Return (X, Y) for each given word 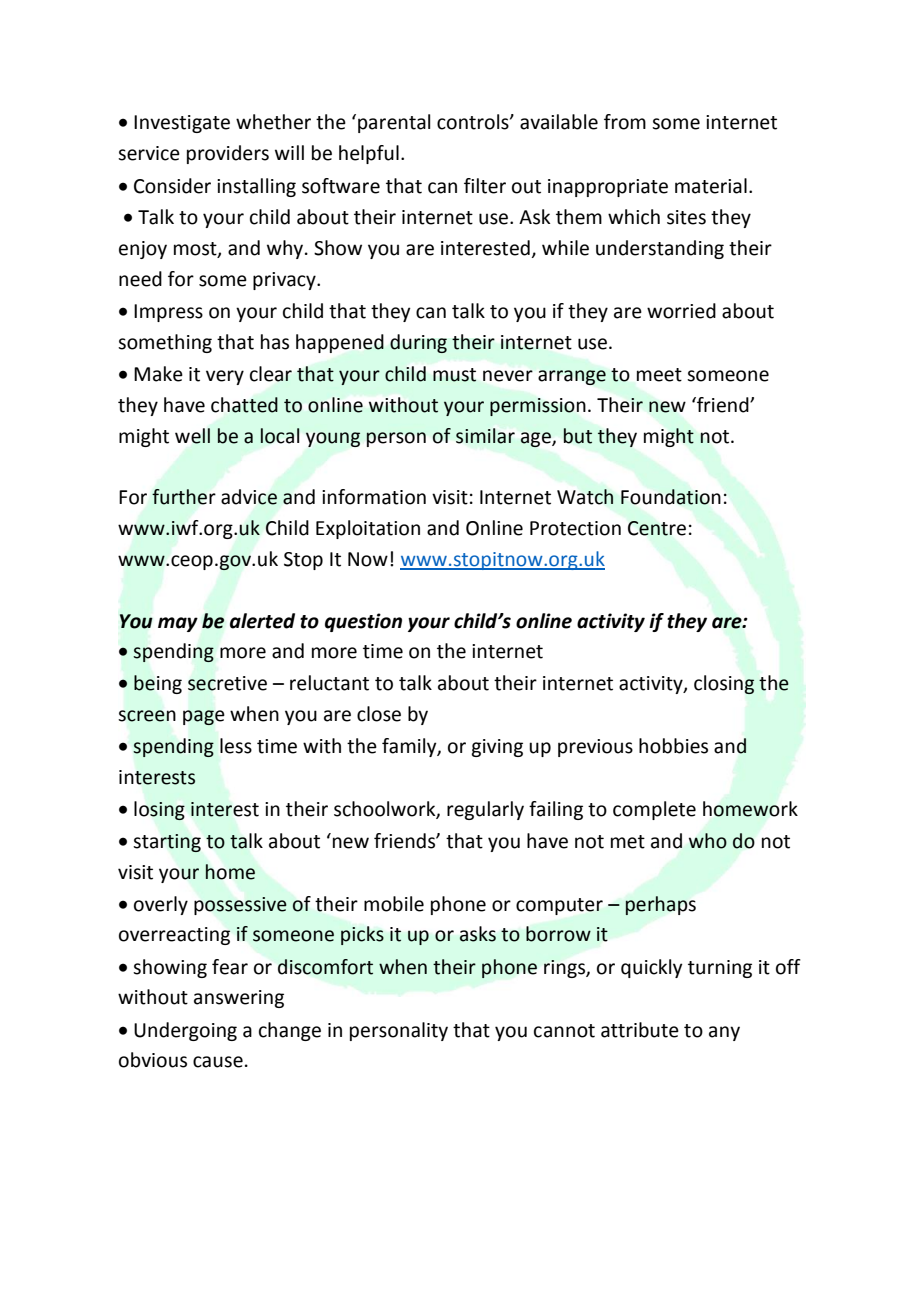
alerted (262, 621)
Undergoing (185, 1031)
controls (474, 122)
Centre (657, 528)
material (711, 186)
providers (228, 154)
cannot (564, 1031)
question (363, 622)
